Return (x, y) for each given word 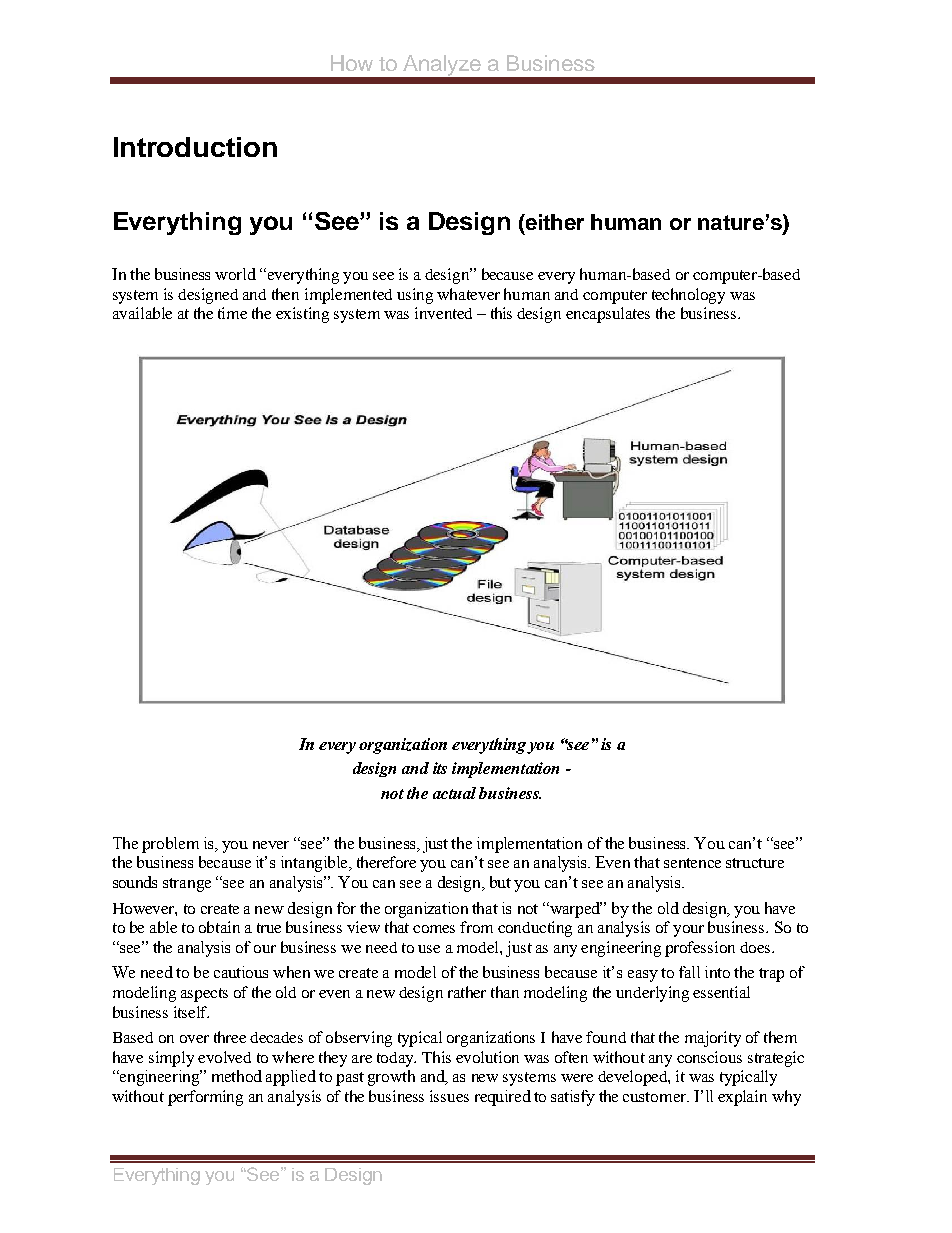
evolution (487, 1057)
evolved (224, 1057)
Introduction (195, 147)
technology (688, 296)
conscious (709, 1057)
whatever (468, 294)
